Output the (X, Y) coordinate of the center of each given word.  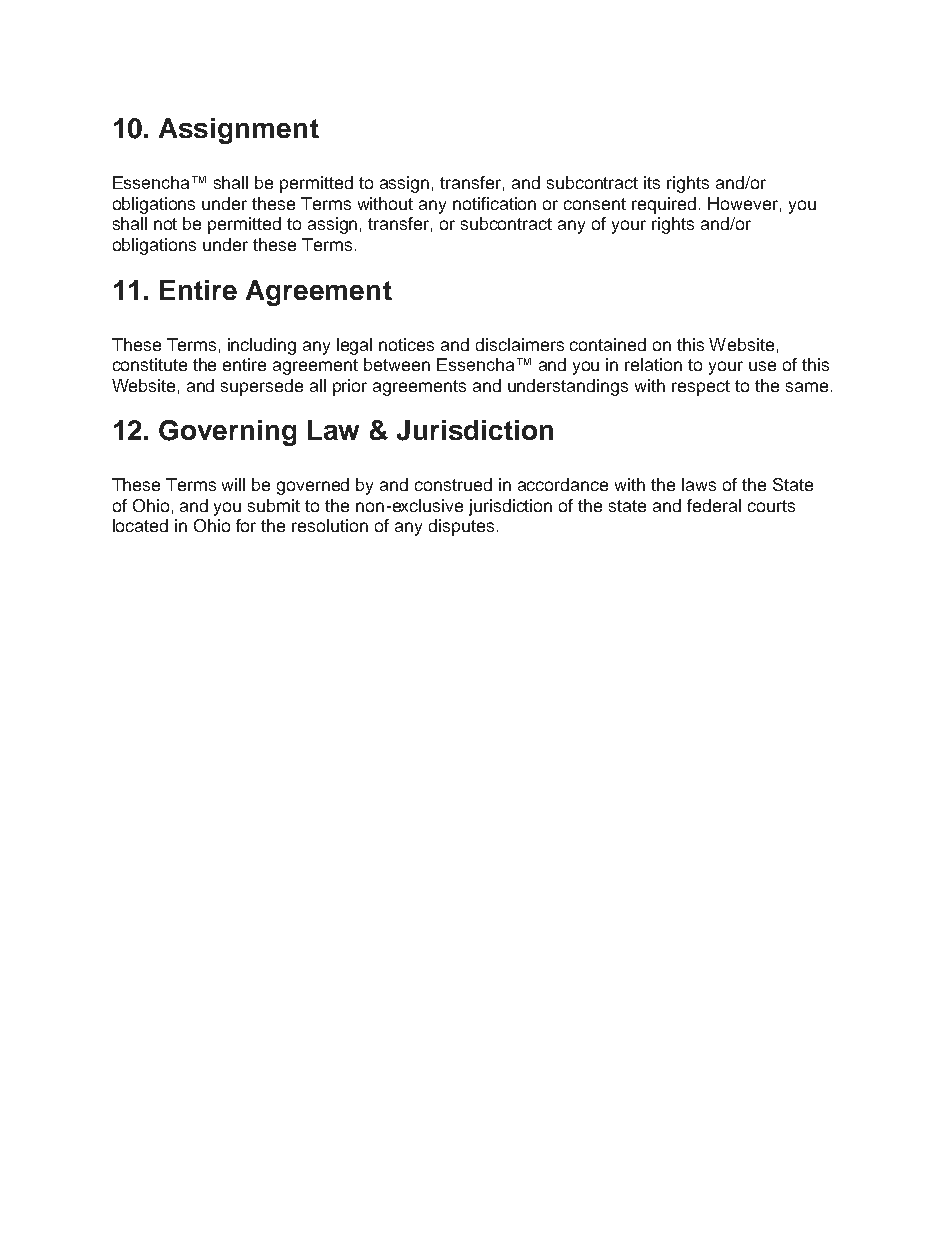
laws (699, 484)
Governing (227, 433)
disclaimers (520, 344)
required (664, 205)
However (743, 203)
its (652, 182)
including (262, 346)
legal (354, 346)
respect (701, 388)
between (397, 364)
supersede (262, 387)
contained (608, 344)
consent (595, 204)
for (246, 525)
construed (453, 484)
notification (494, 203)
